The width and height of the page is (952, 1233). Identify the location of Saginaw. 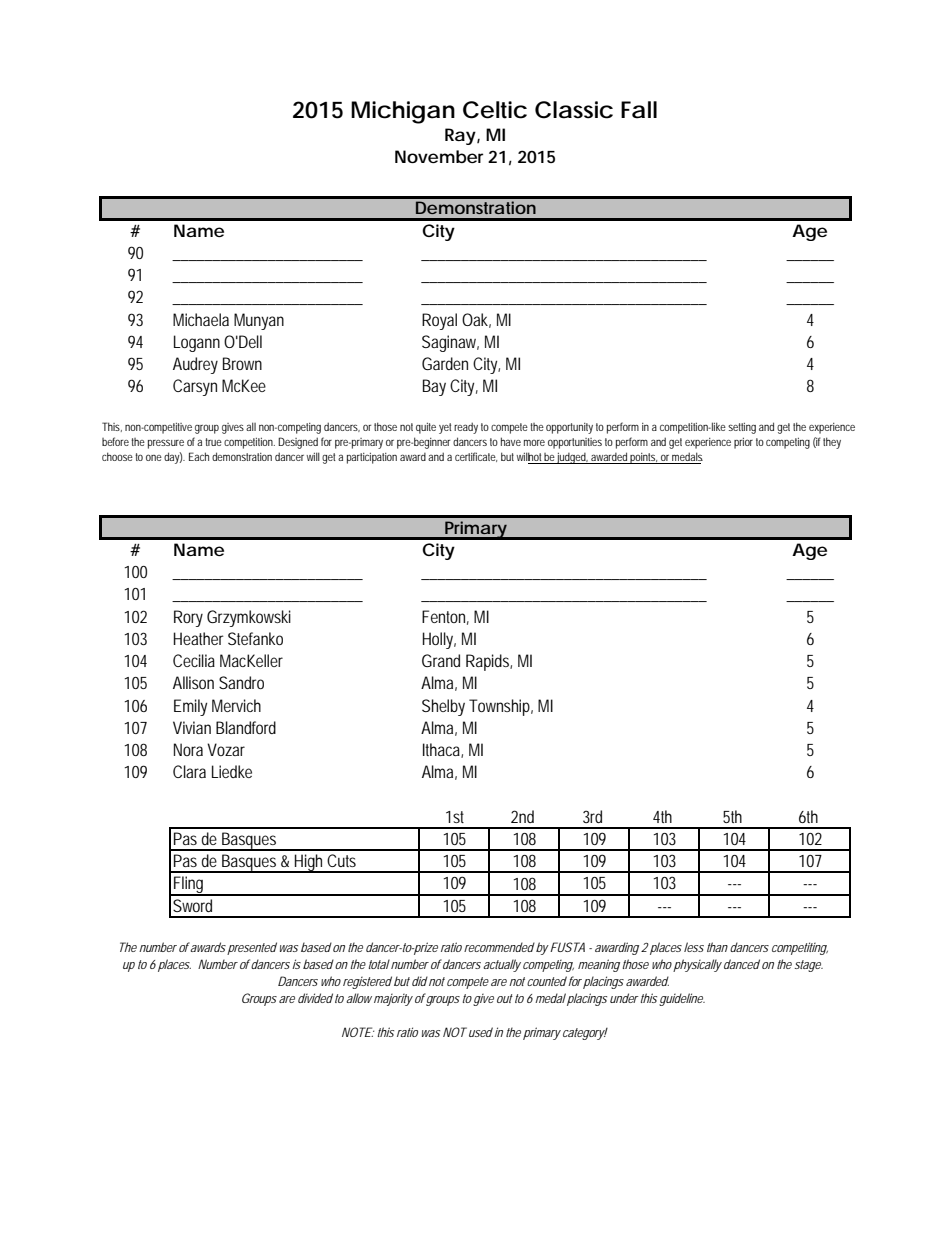
(450, 343).
